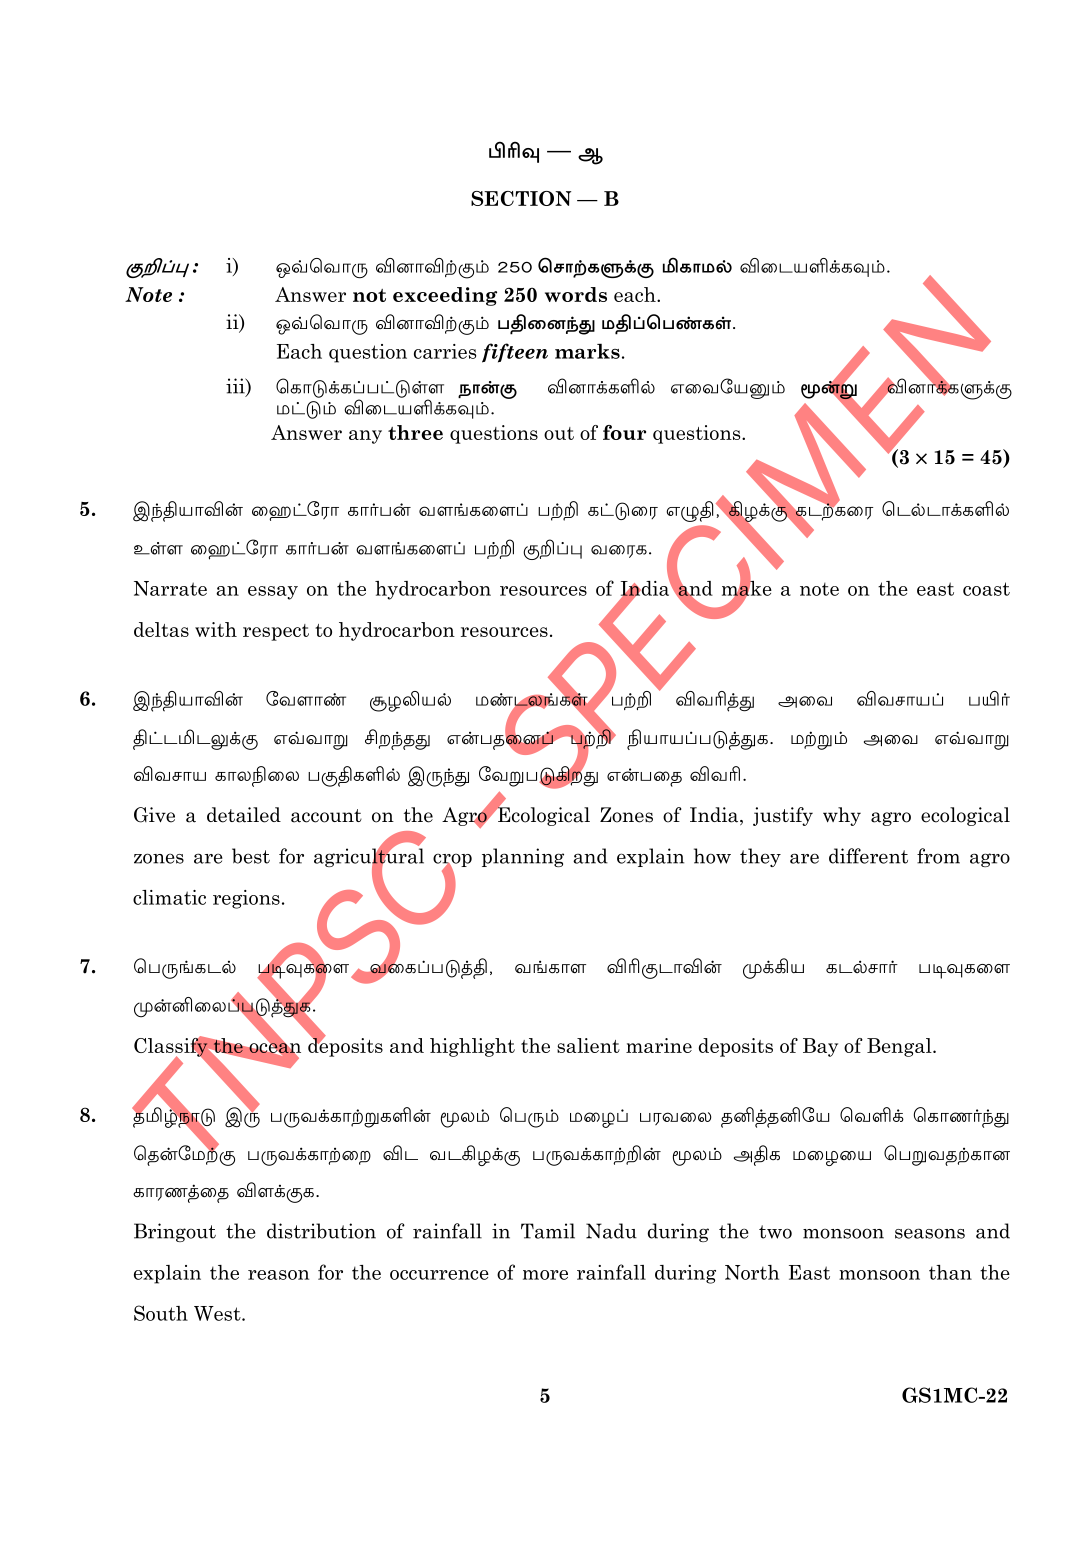 This image has height=1542, width=1090. I want to click on SECTION, so click(521, 198).
